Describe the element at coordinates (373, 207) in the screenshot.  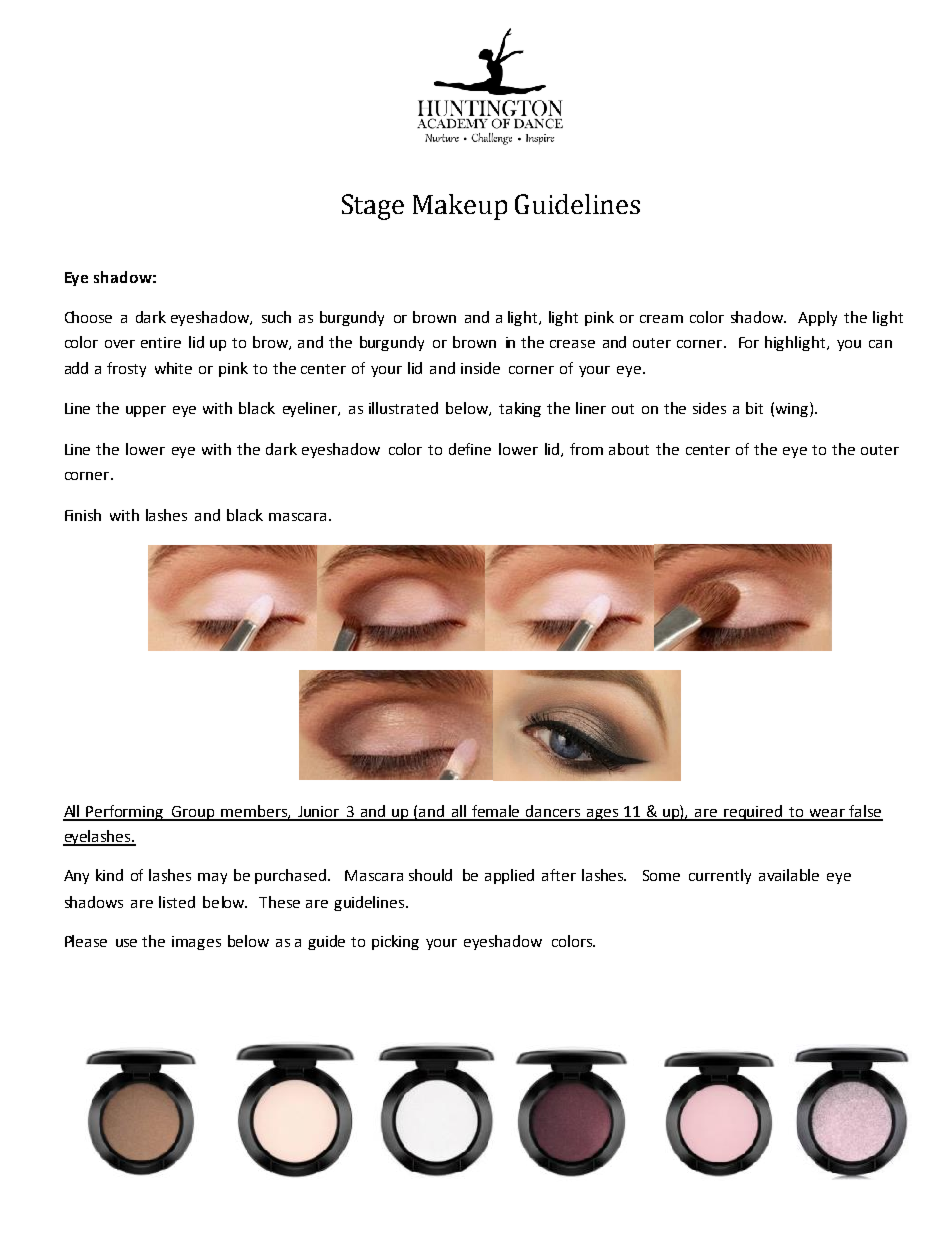
I see `Stage` at that location.
